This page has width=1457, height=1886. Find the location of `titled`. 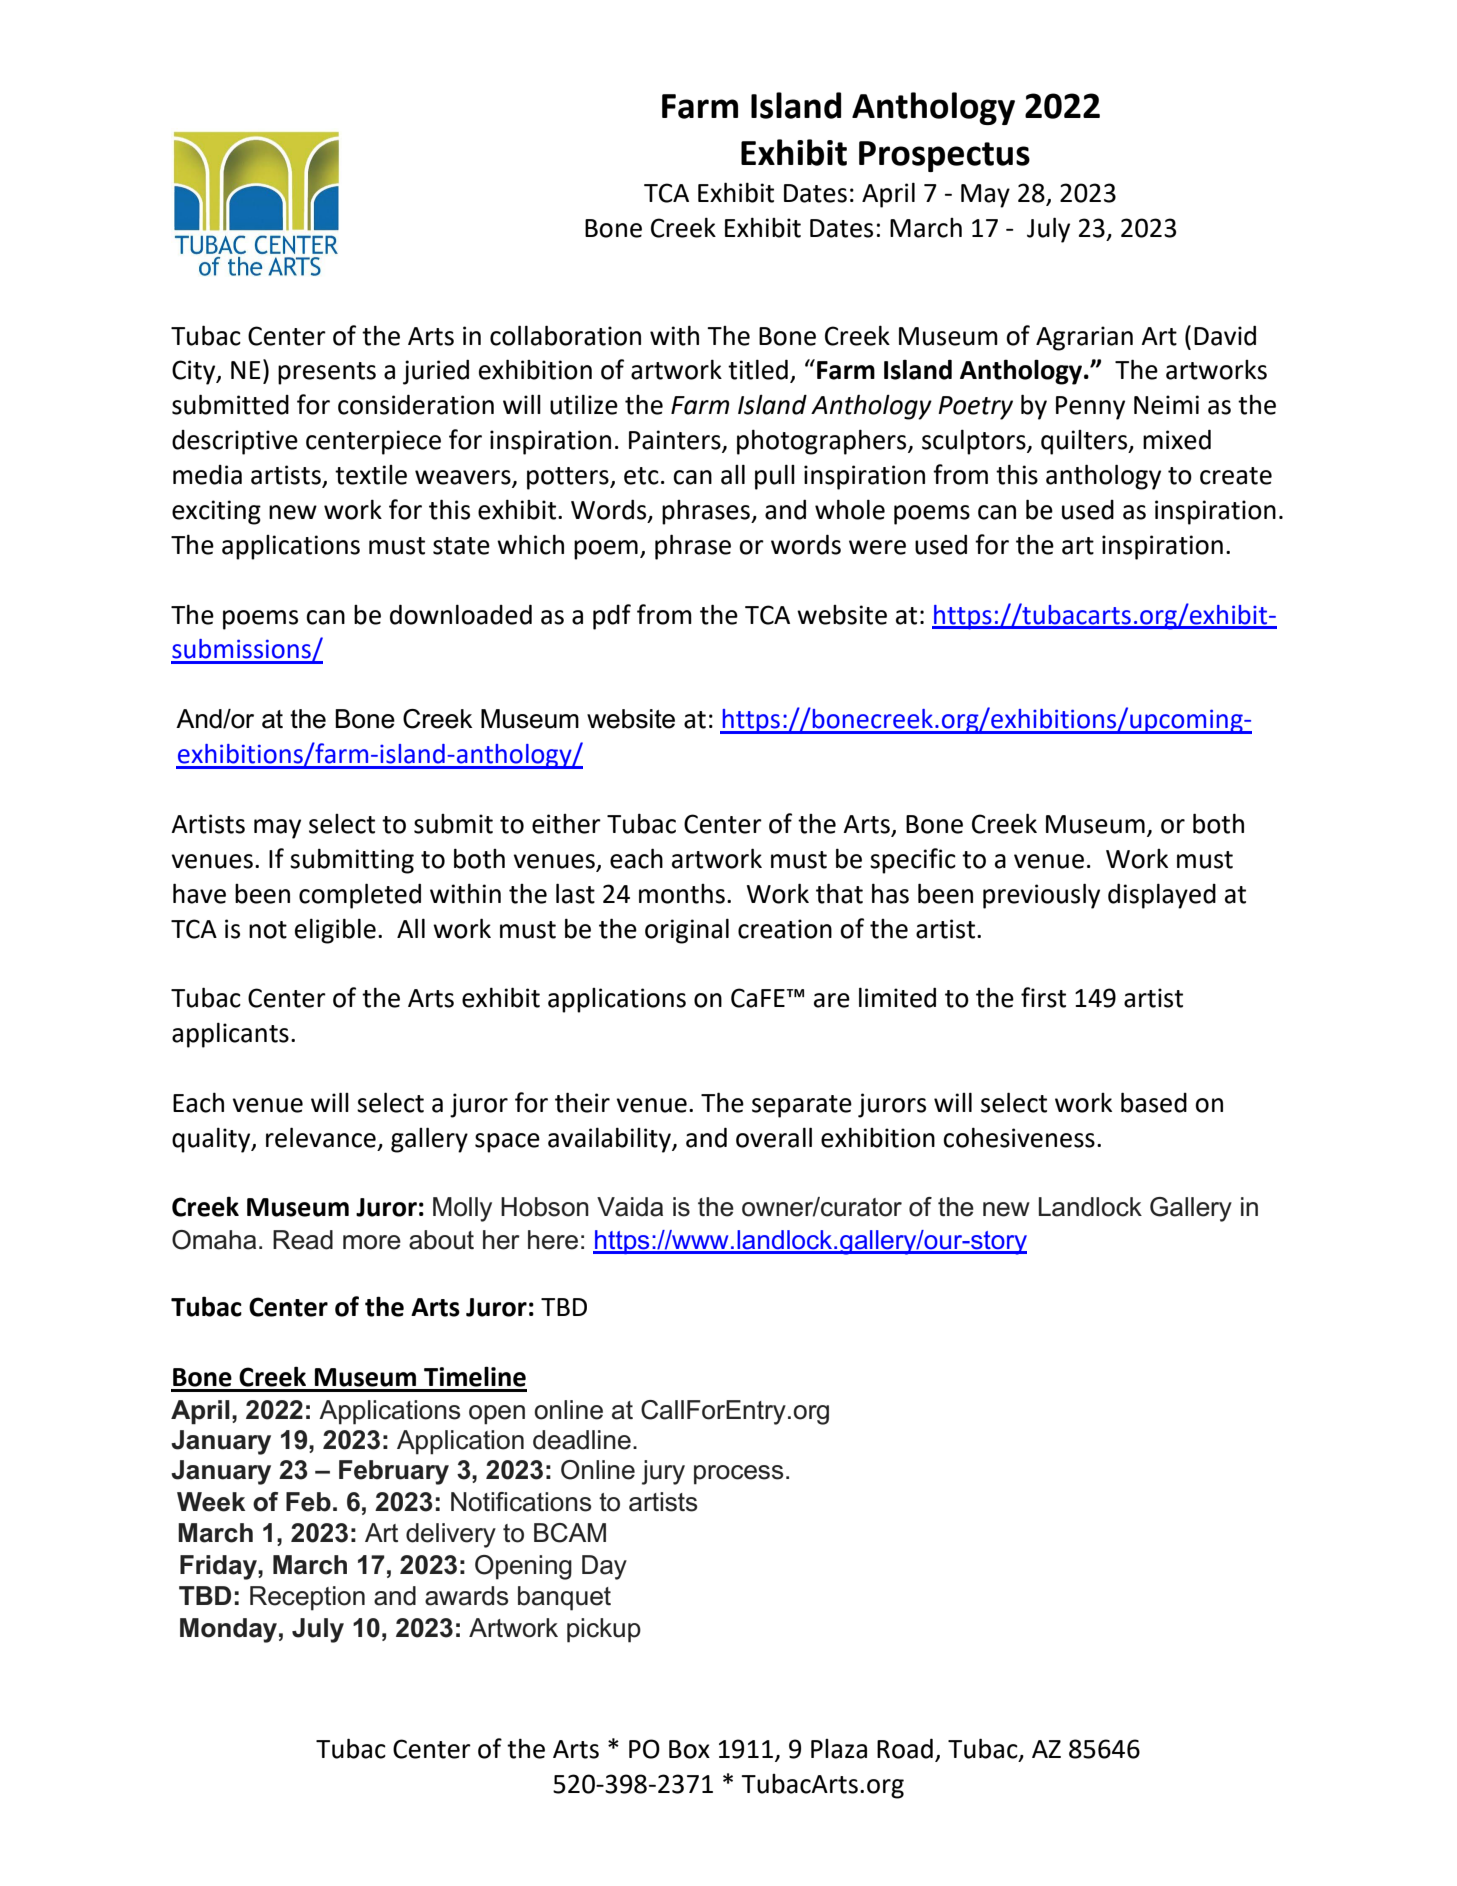

titled is located at coordinates (758, 369).
